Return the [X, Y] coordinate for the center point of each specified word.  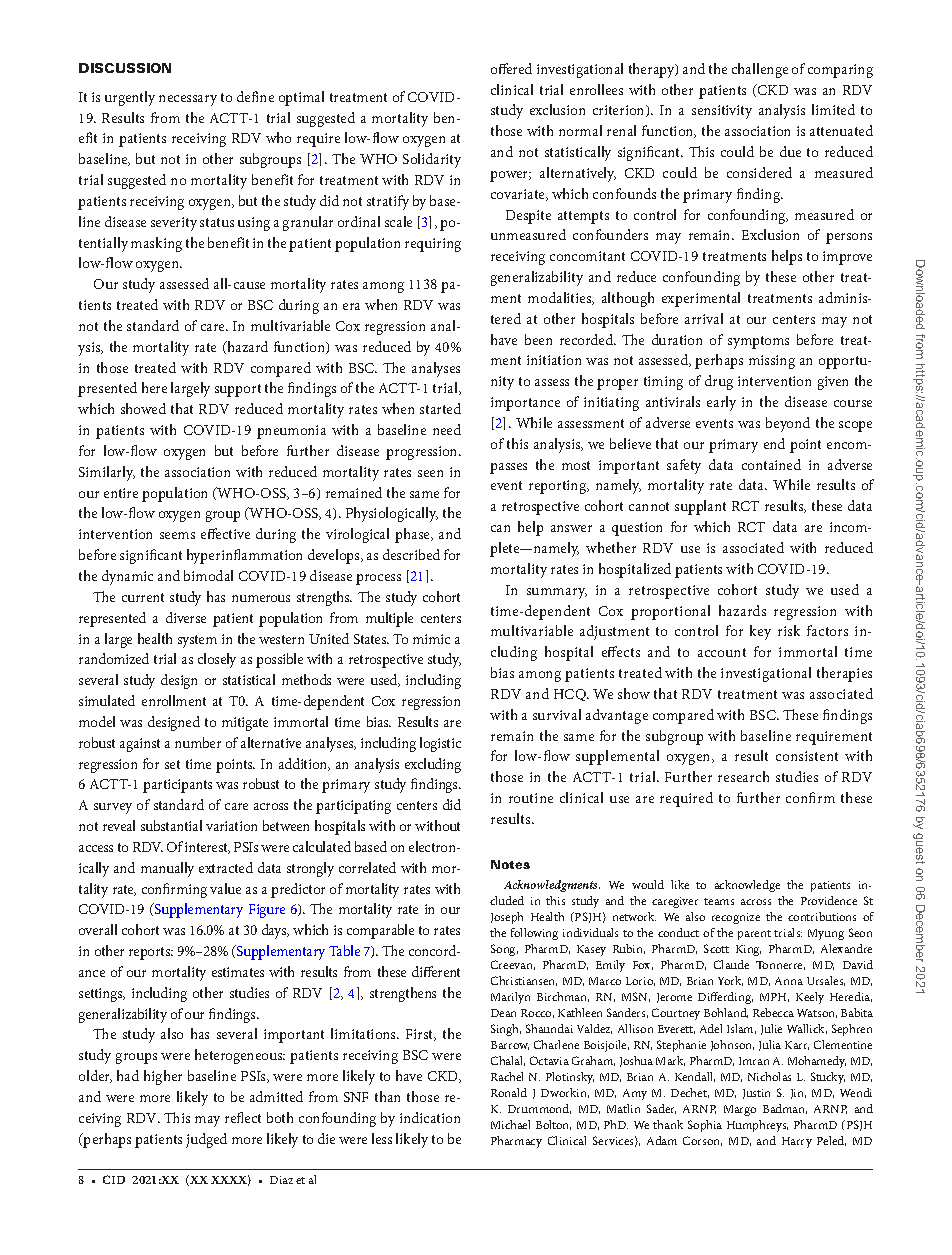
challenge [760, 70]
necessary [188, 100]
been [538, 339]
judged [206, 1140]
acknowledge [747, 886]
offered [511, 68]
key [760, 632]
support [238, 390]
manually [167, 869]
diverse [186, 617]
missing [772, 362]
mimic [431, 639]
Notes [510, 864]
